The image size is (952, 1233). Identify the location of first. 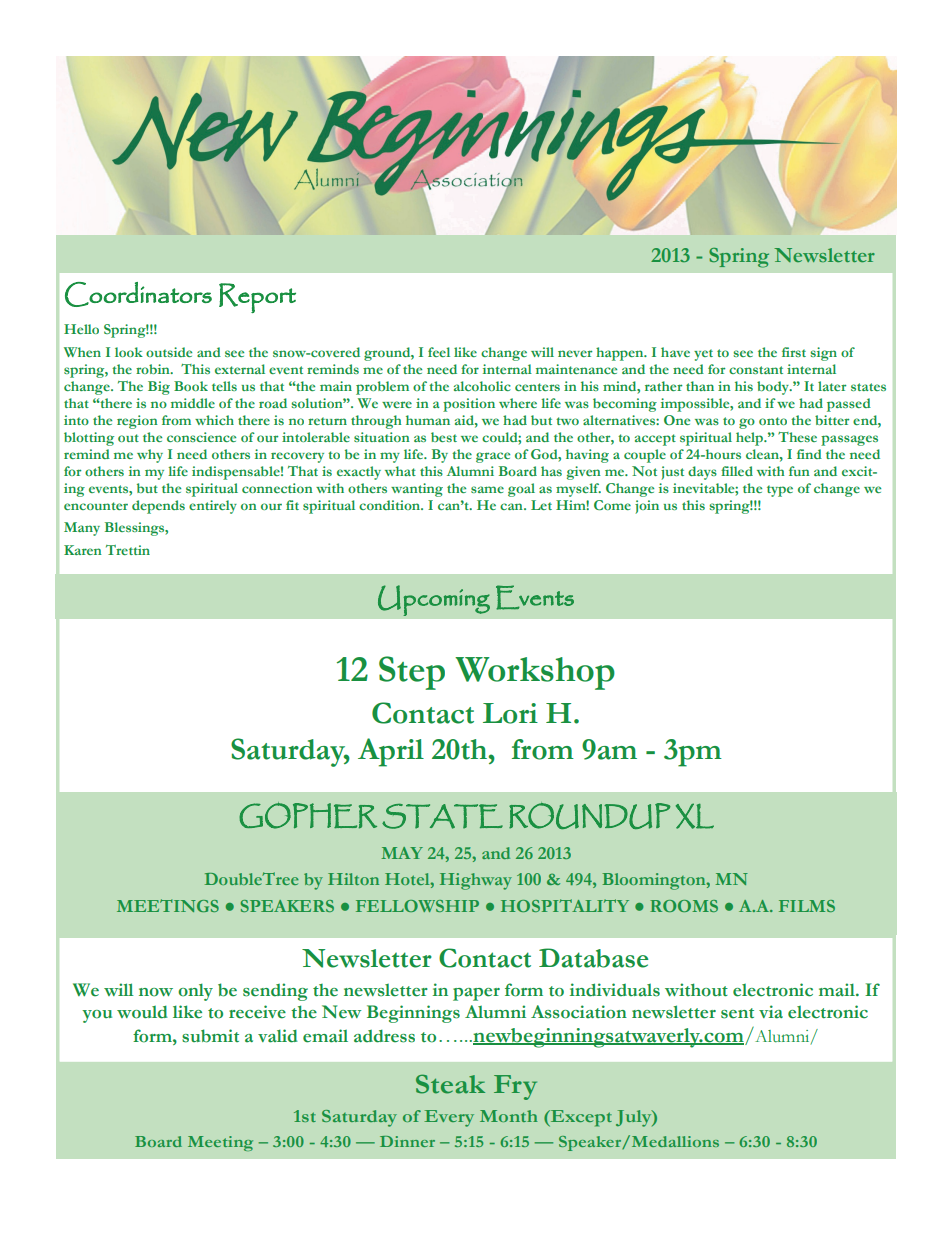
(794, 352).
